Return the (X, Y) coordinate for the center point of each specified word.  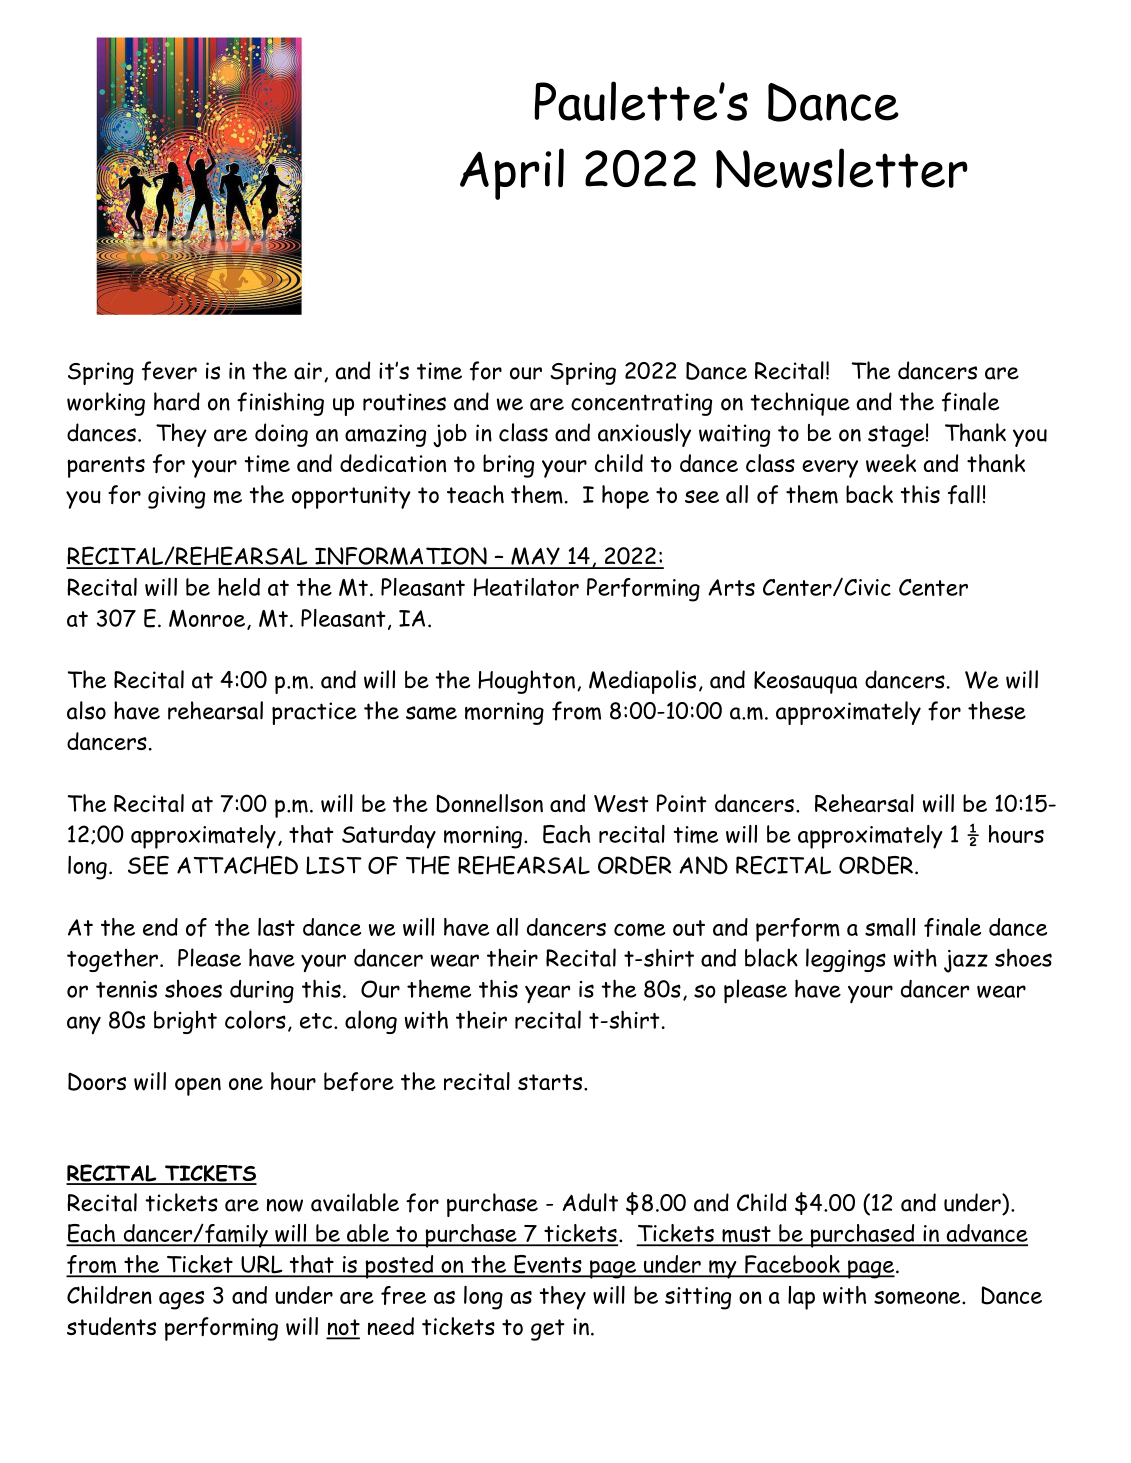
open (198, 1086)
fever (169, 371)
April (512, 174)
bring (508, 466)
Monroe (207, 618)
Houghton (526, 682)
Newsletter (842, 168)
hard (177, 401)
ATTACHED (237, 865)
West (621, 804)
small (890, 927)
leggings (846, 960)
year (547, 994)
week (891, 463)
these (997, 710)
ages (181, 1300)
